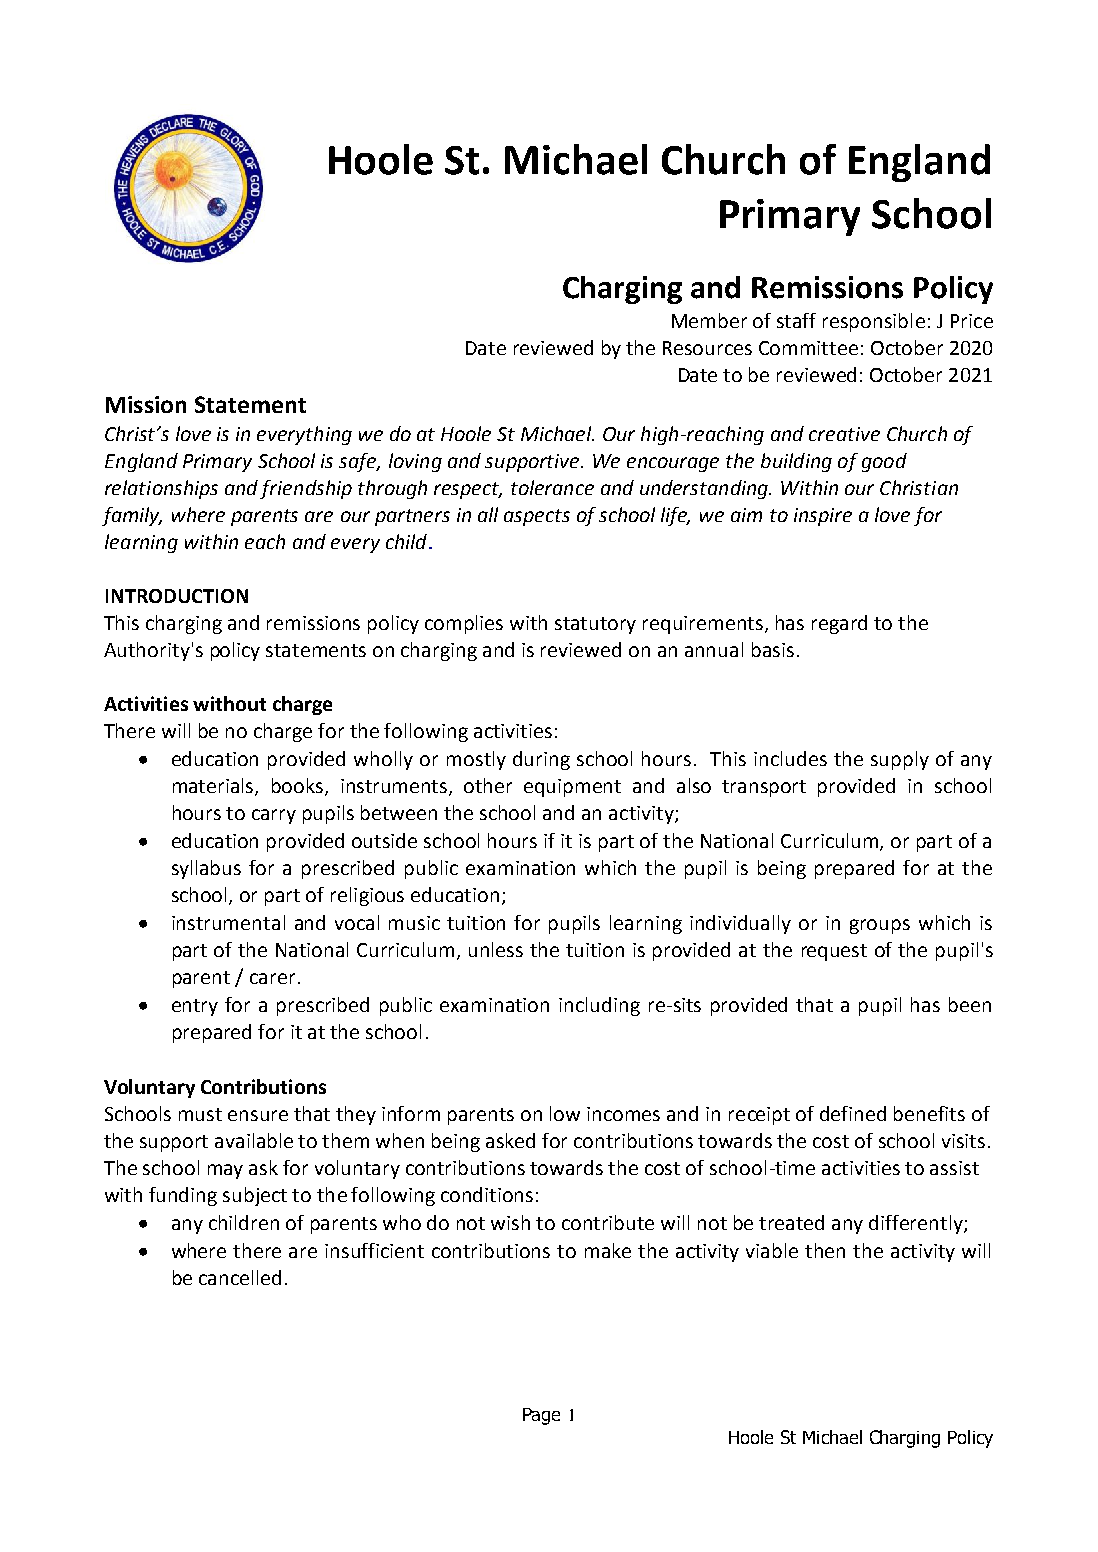 The width and height of the screenshot is (1098, 1552). Describe the element at coordinates (161, 489) in the screenshot. I see `relationships` at that location.
